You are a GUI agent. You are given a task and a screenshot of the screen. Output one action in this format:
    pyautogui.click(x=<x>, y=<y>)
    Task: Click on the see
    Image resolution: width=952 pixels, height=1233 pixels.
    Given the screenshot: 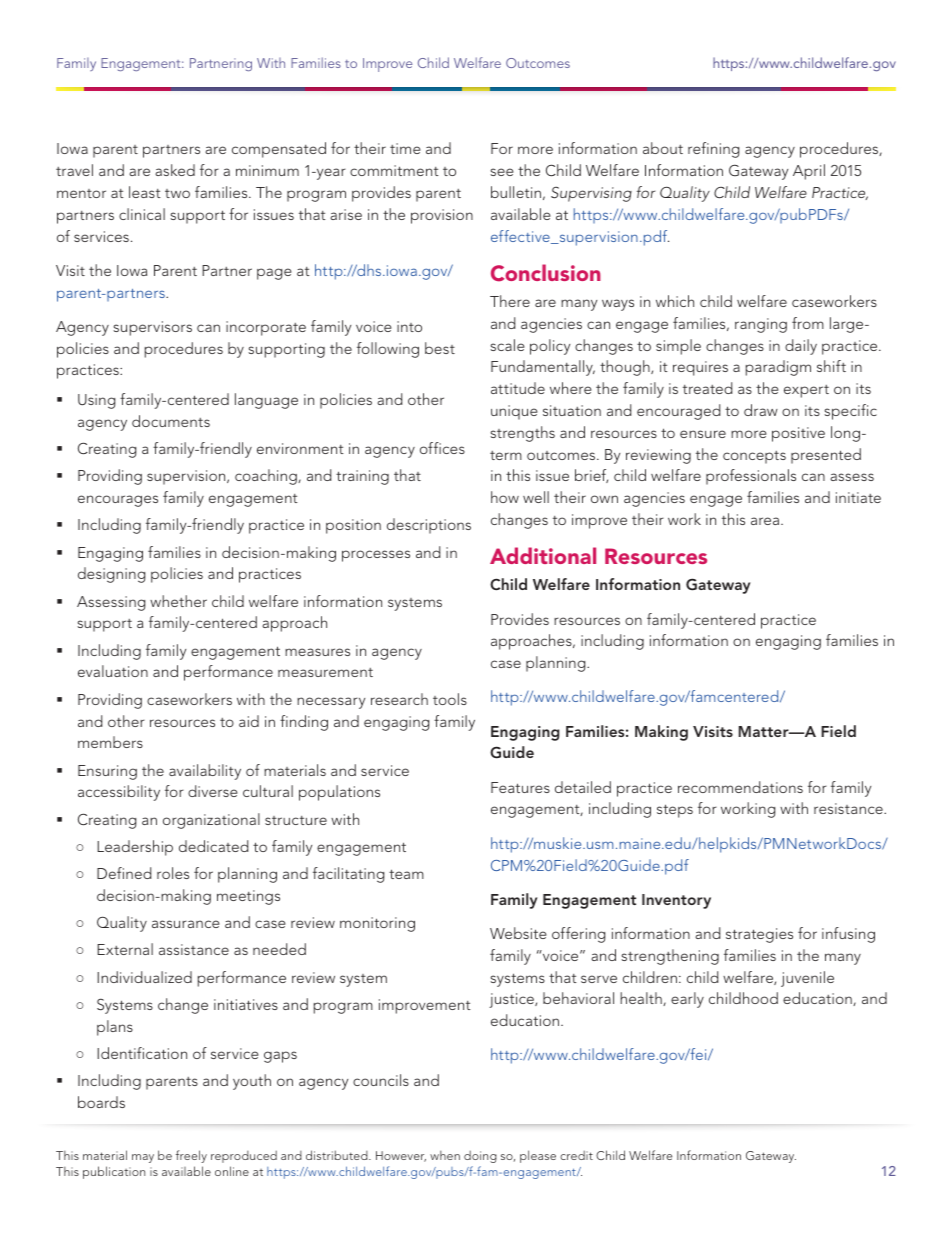 What is the action you would take?
    pyautogui.click(x=502, y=172)
